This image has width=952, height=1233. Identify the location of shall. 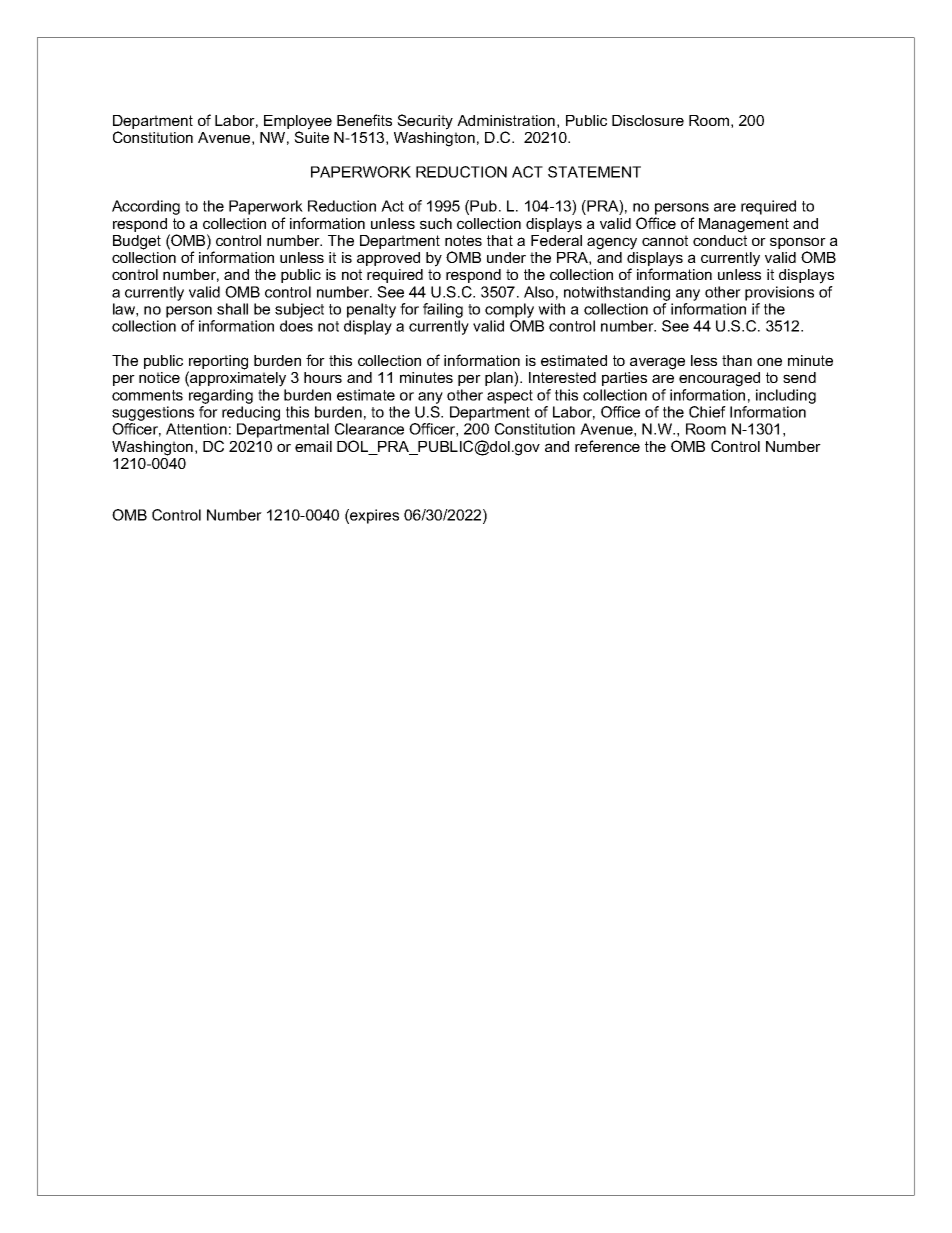
(232, 309).
